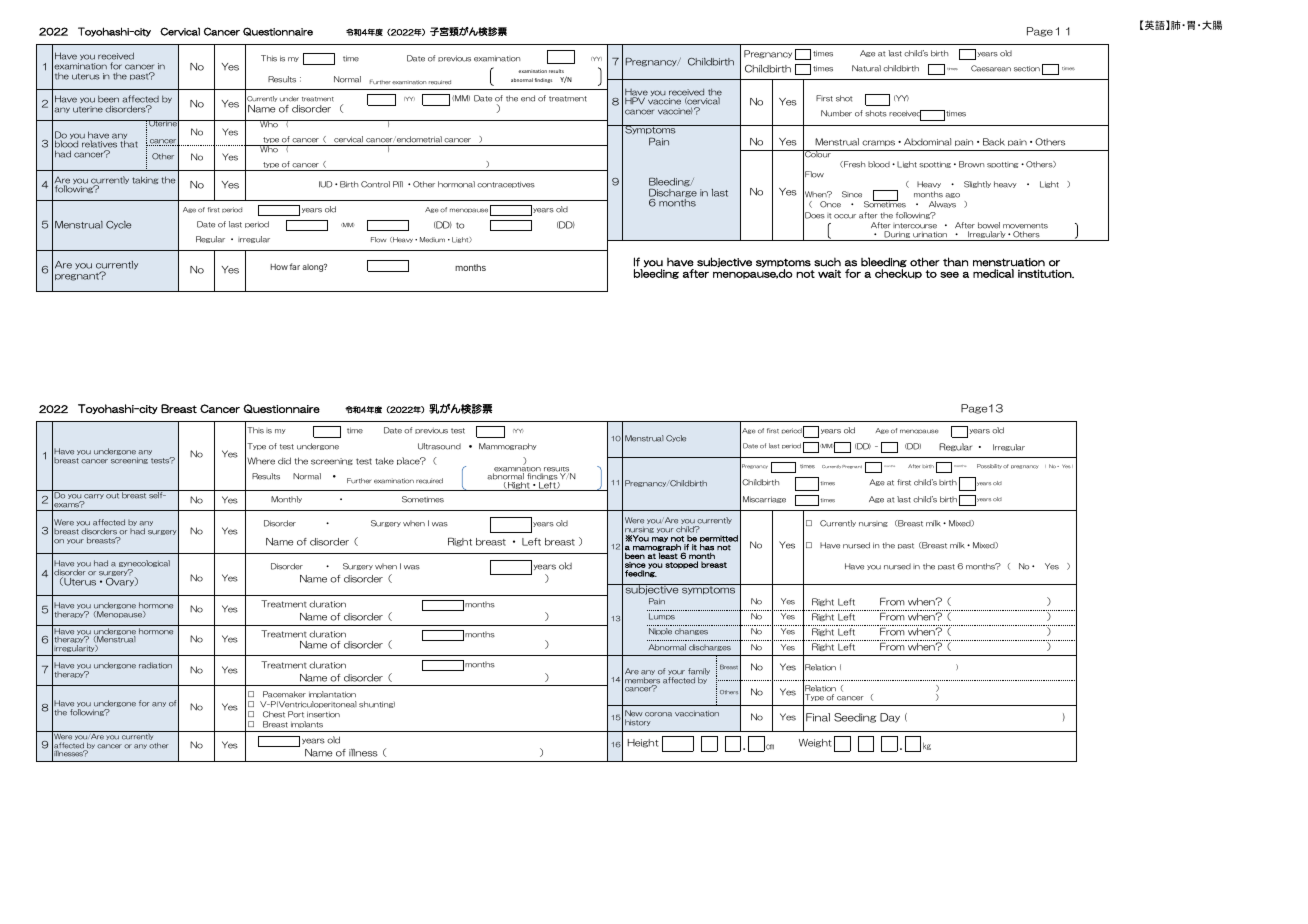 The width and height of the screenshot is (1308, 924). Describe the element at coordinates (112, 496) in the screenshot. I see `out` at that location.
